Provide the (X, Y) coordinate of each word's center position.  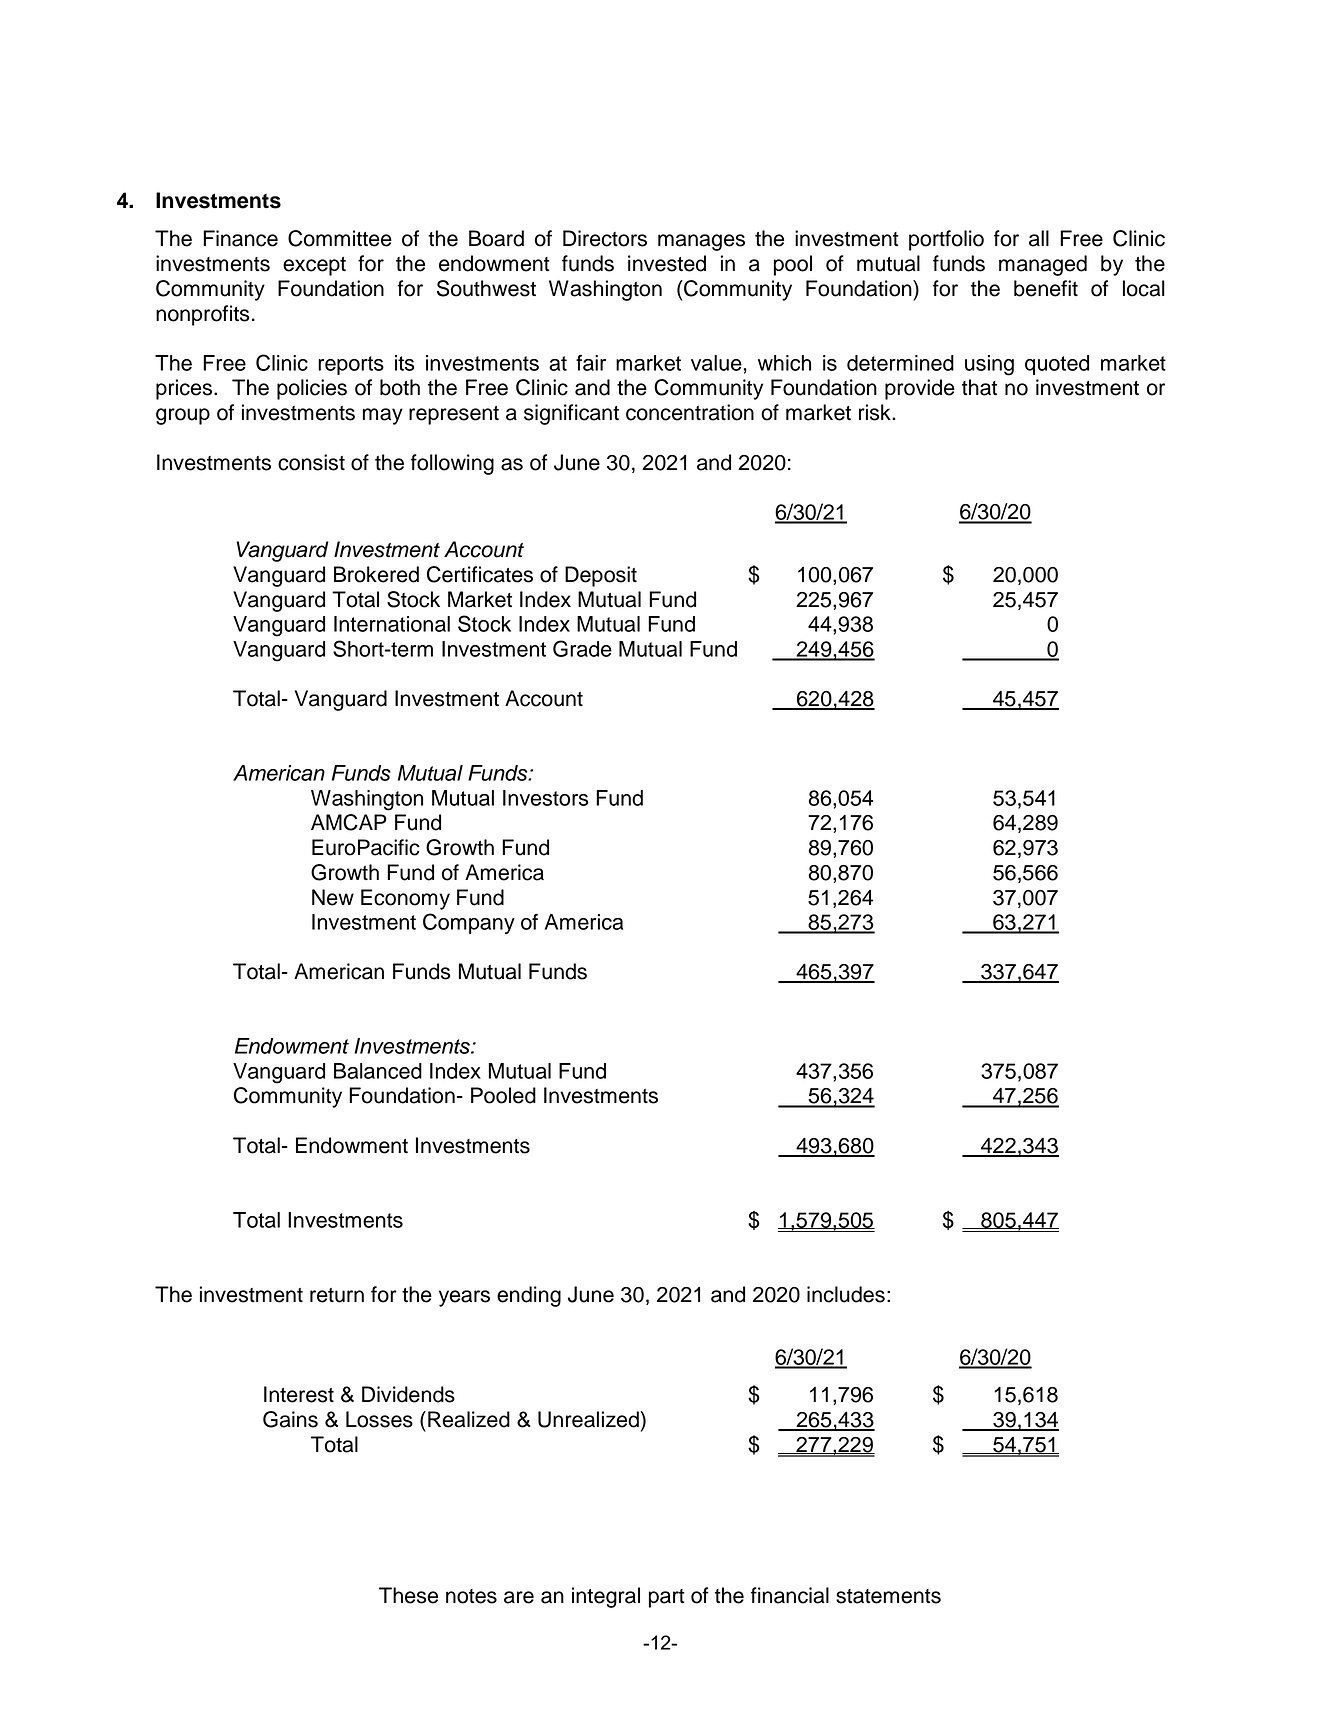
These (408, 1595)
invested (667, 263)
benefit (1046, 288)
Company (469, 923)
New (333, 897)
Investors (545, 798)
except (314, 266)
